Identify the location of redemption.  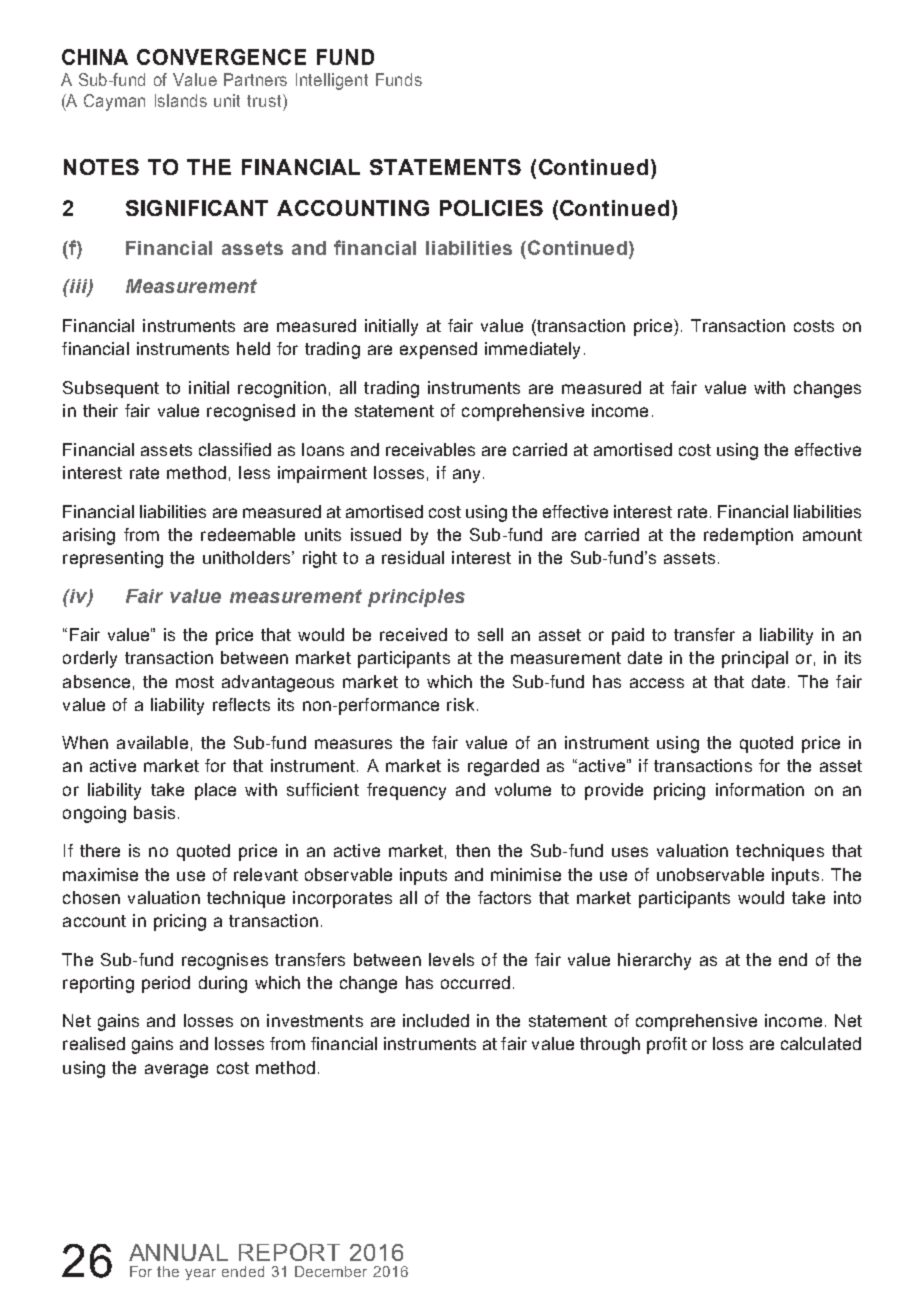
(748, 536).
